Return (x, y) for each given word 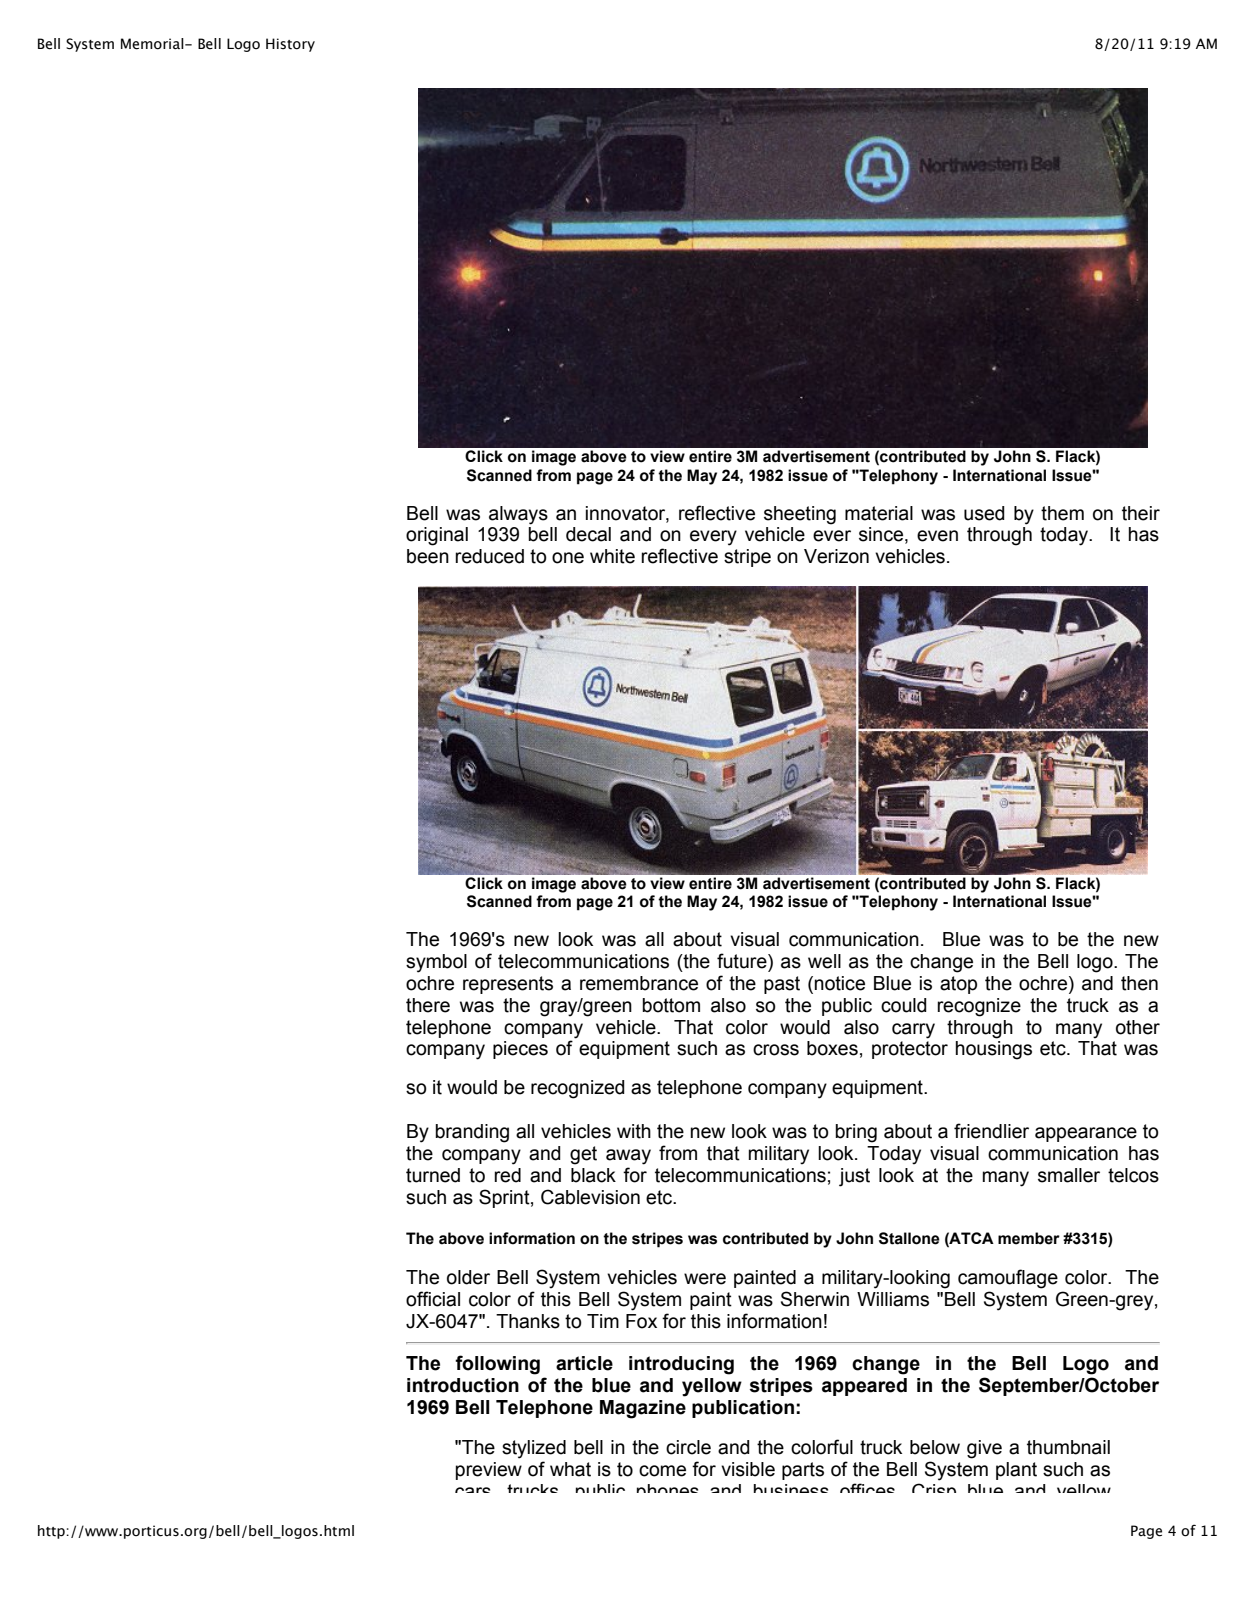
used (984, 513)
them (1062, 513)
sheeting (800, 515)
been (428, 556)
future (743, 961)
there (428, 1005)
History (290, 45)
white (612, 556)
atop (958, 985)
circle (688, 1447)
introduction (463, 1385)
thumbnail (1068, 1447)
